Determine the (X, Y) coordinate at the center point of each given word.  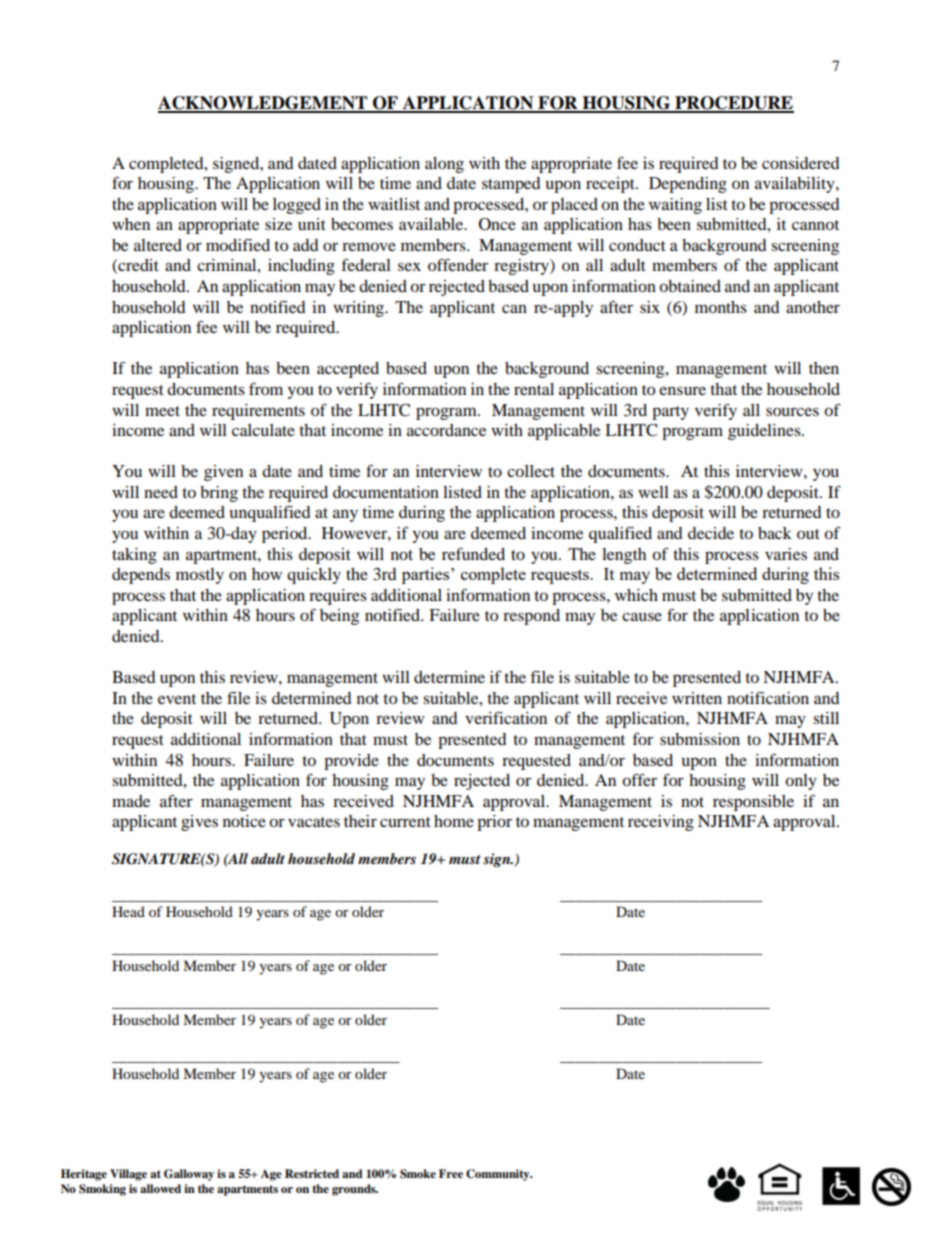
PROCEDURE (733, 104)
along (444, 165)
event (177, 699)
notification (768, 697)
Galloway (189, 1175)
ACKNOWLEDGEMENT (264, 104)
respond (531, 617)
